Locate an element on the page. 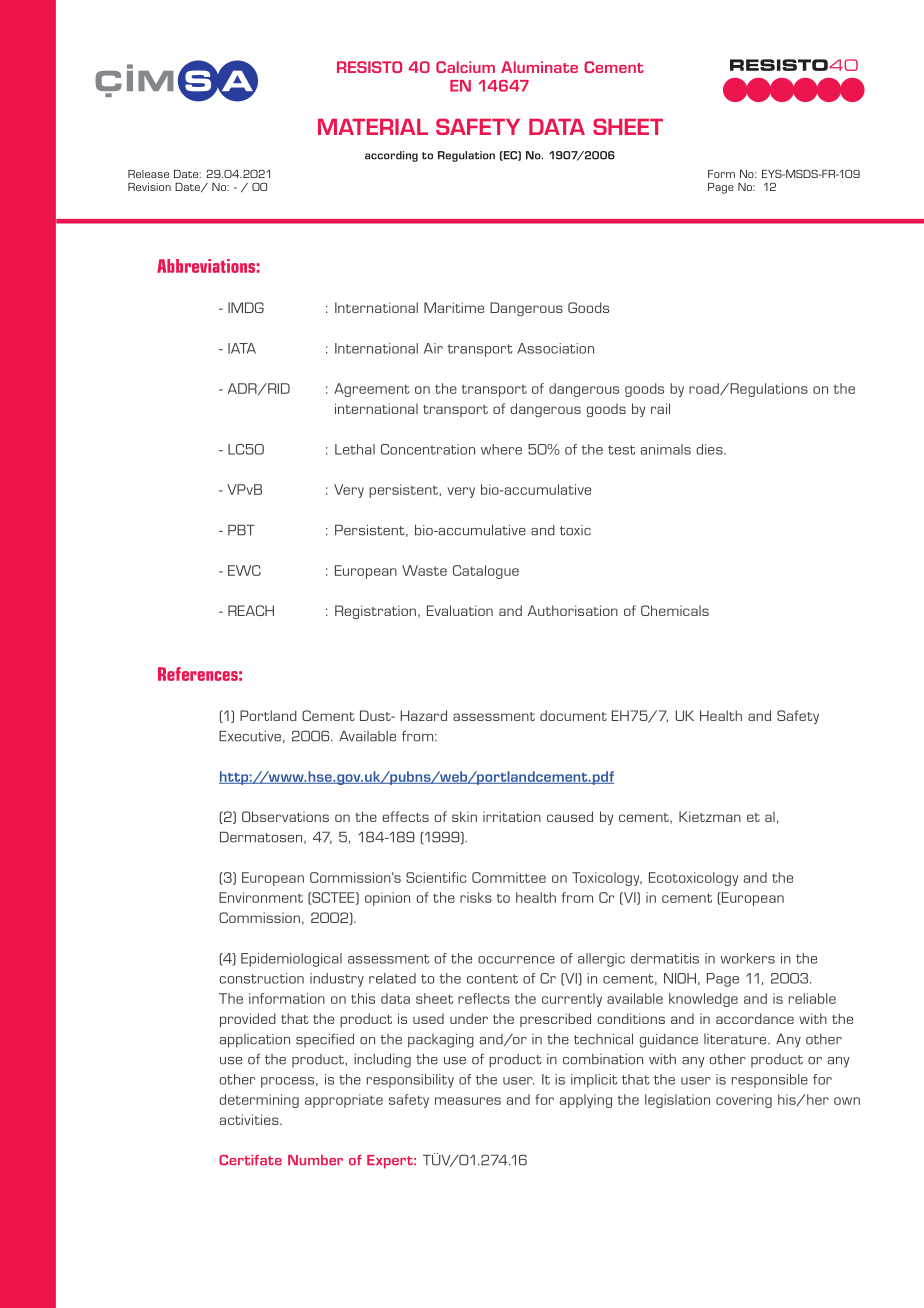 The image size is (924, 1308). Calcium is located at coordinates (465, 67).
